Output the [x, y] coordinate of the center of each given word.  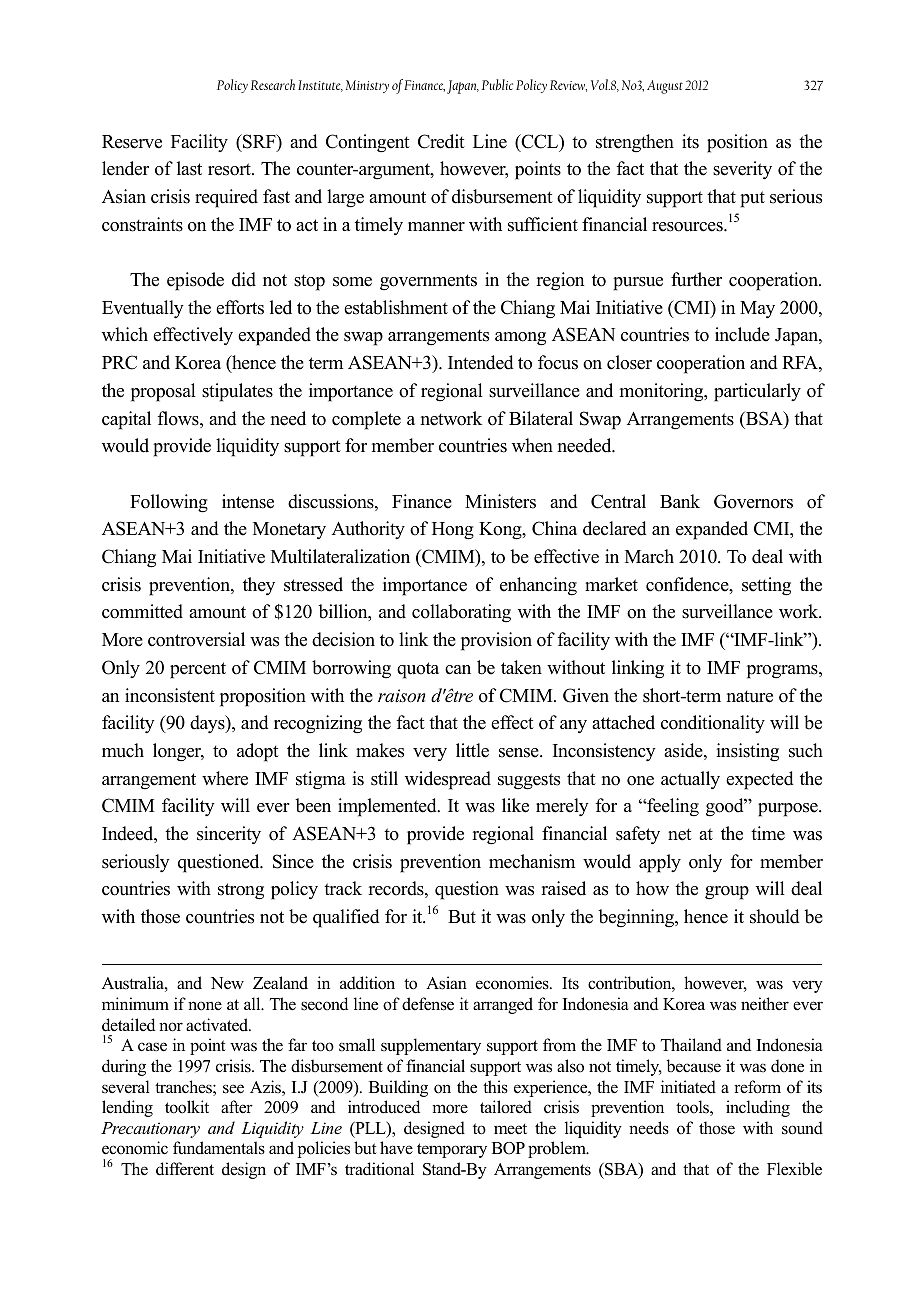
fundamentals [219, 1148]
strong [241, 891]
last [189, 168]
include [742, 334]
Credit [441, 141]
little [472, 750]
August [665, 87]
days [208, 724]
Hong [453, 531]
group [727, 893]
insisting [747, 752]
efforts [240, 307]
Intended [481, 362]
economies [513, 983]
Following [169, 503]
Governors [753, 501]
